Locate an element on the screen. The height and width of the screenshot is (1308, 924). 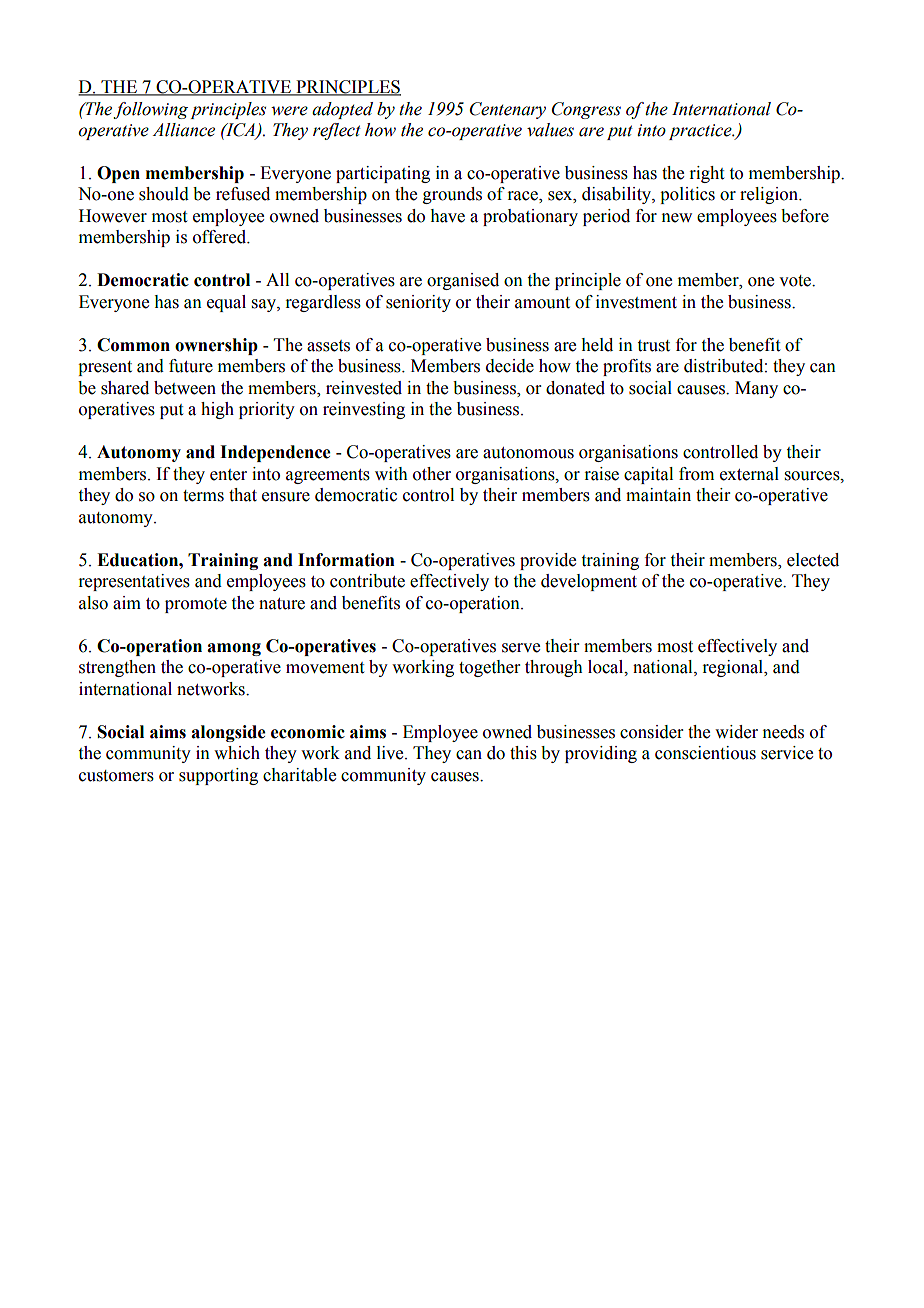
live is located at coordinates (391, 753).
